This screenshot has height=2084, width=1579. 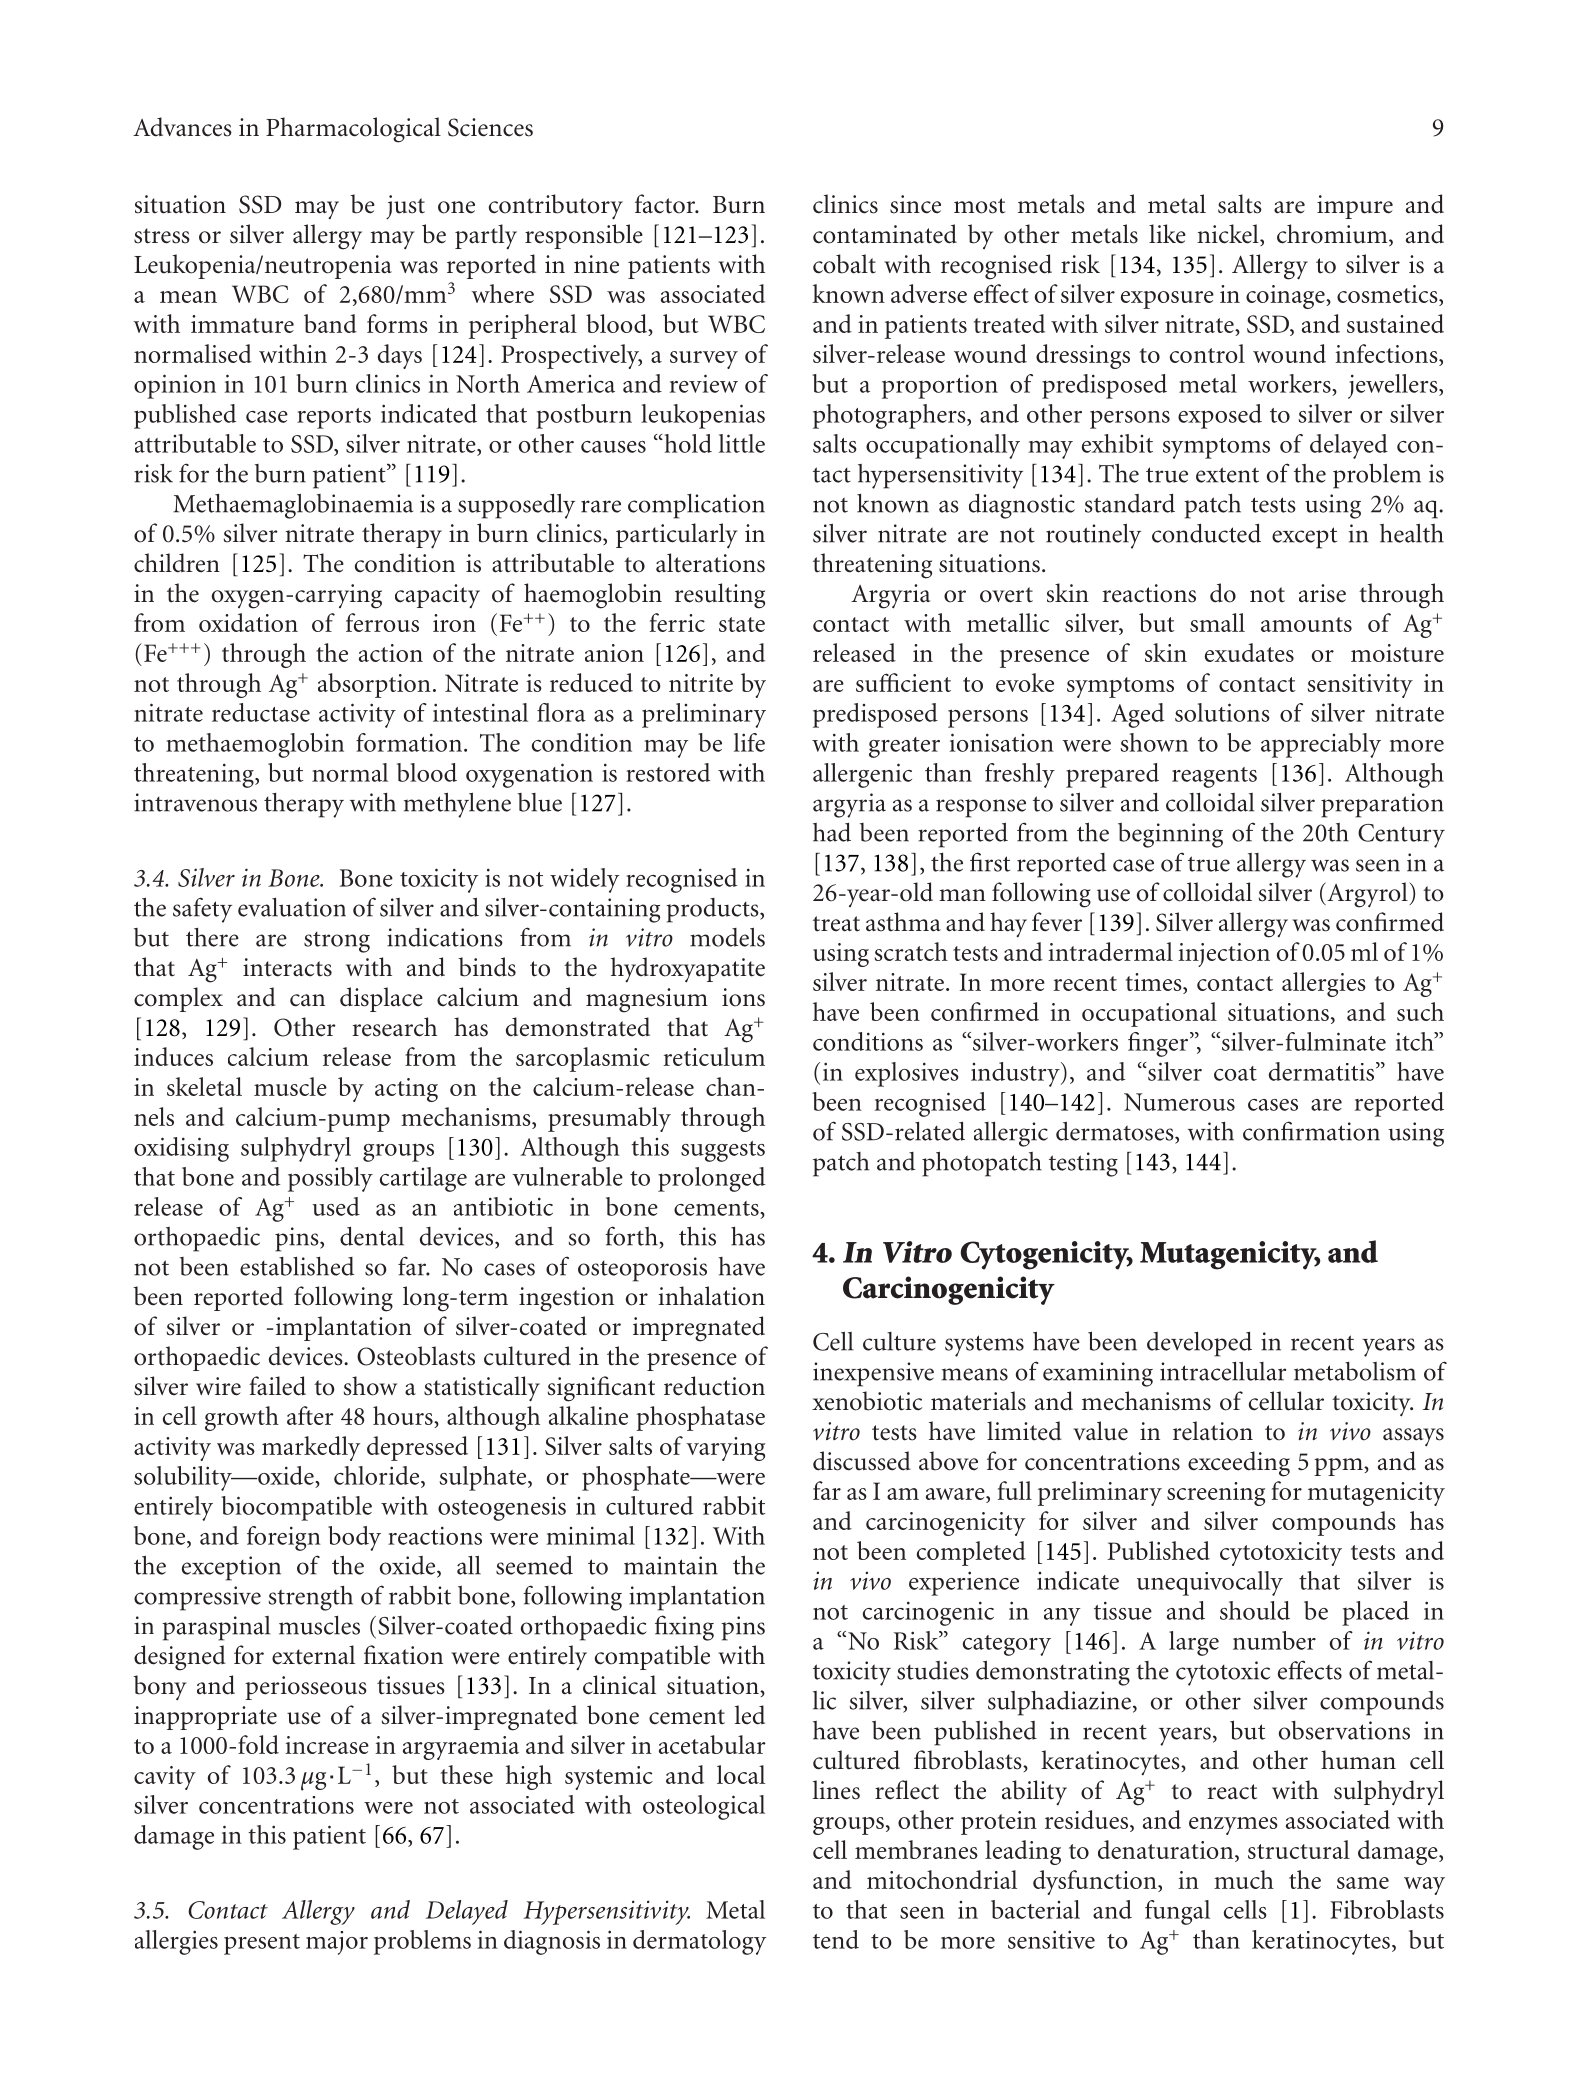 I want to click on tend, so click(x=836, y=1939).
